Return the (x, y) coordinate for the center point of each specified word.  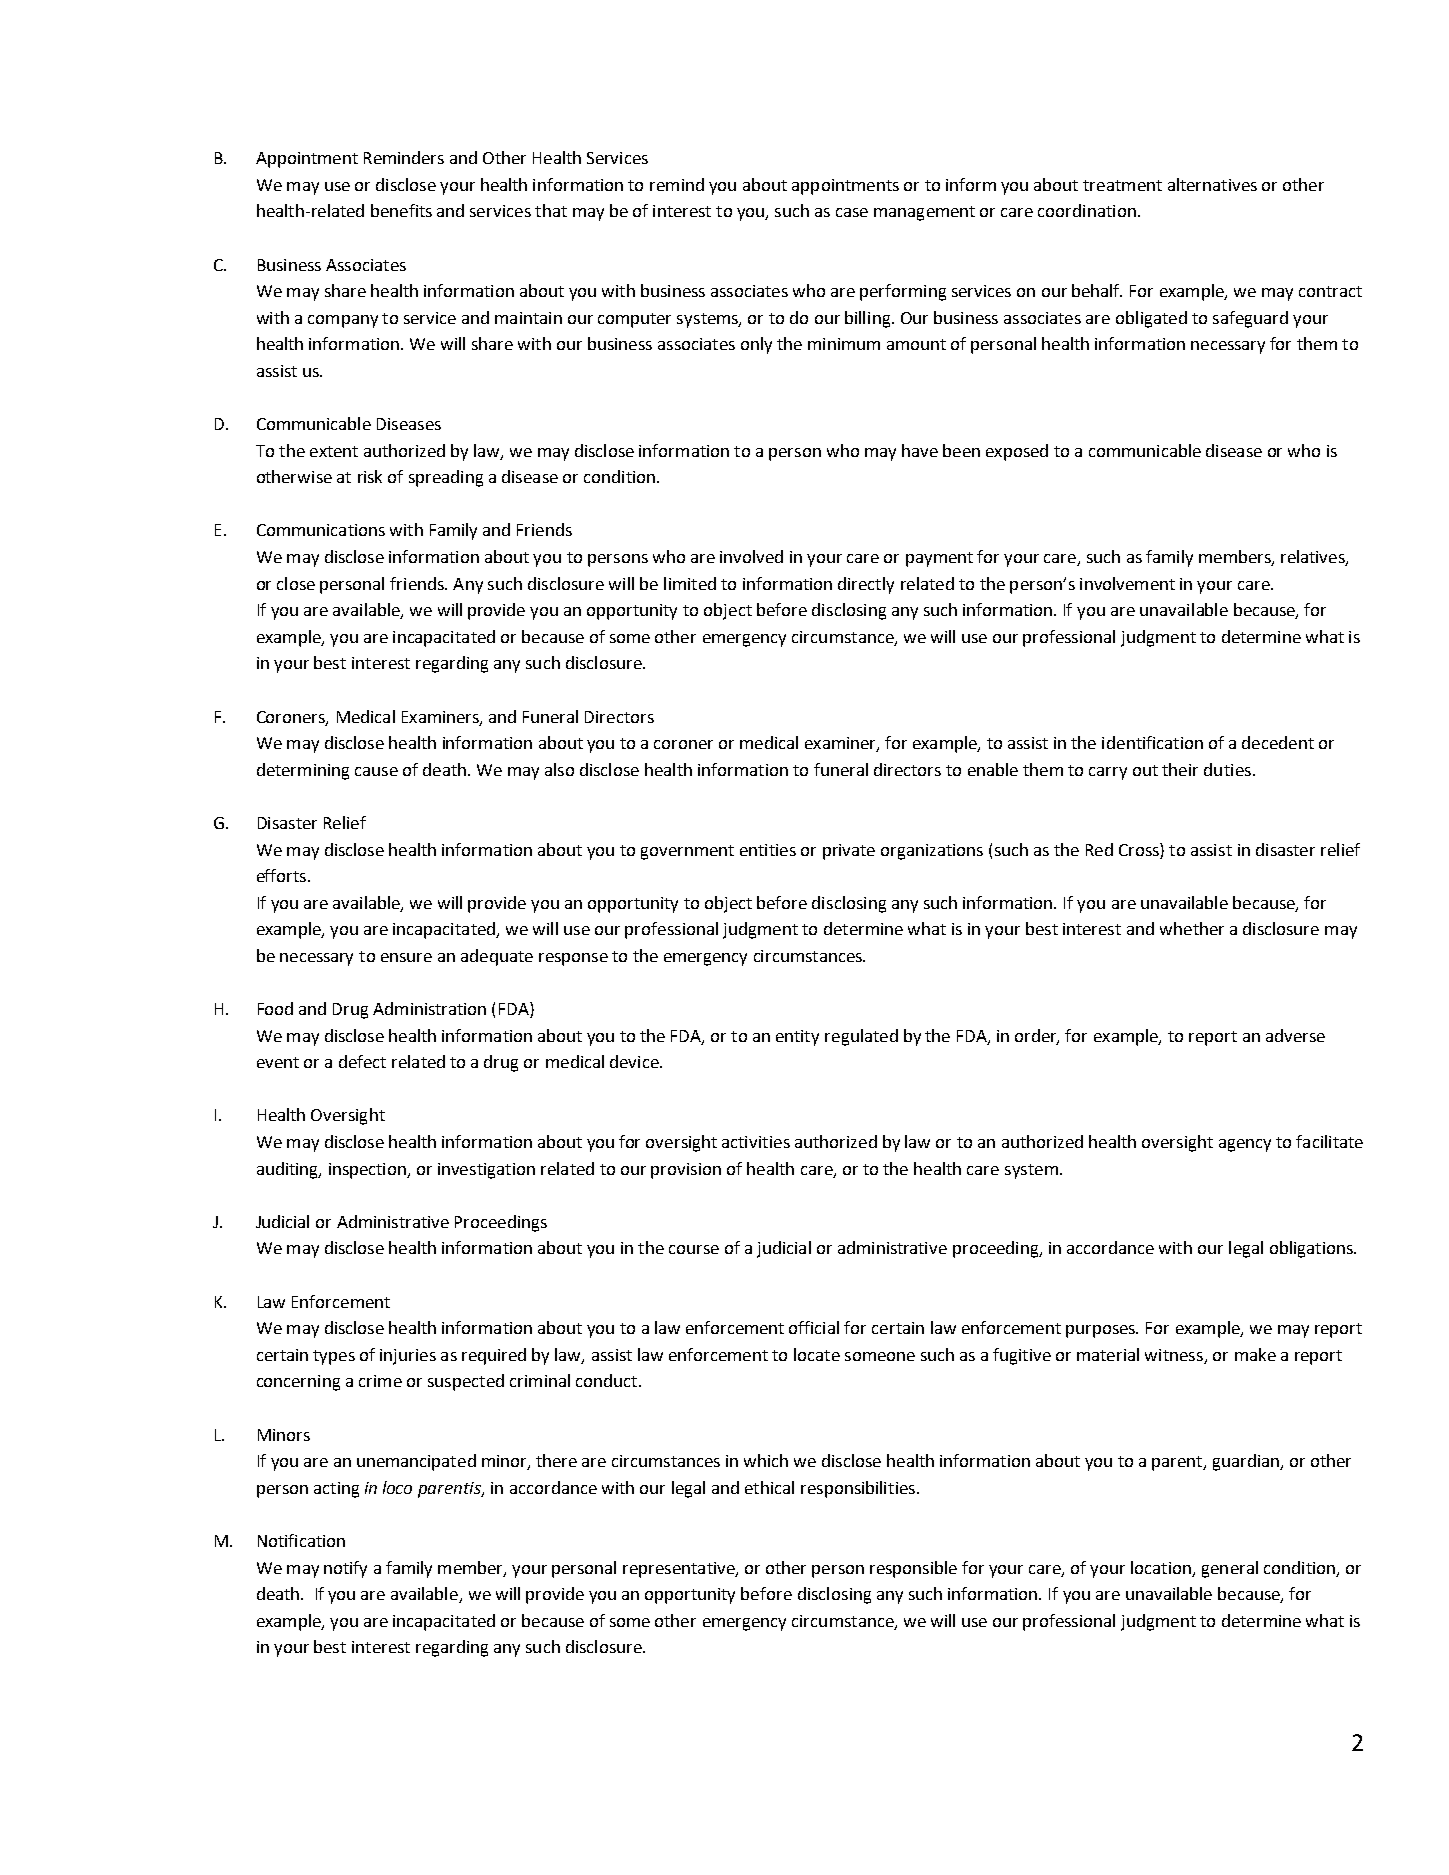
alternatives (1212, 184)
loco (397, 1487)
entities (768, 850)
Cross (1140, 849)
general (1230, 1569)
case (852, 212)
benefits (401, 210)
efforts (283, 875)
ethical (769, 1487)
